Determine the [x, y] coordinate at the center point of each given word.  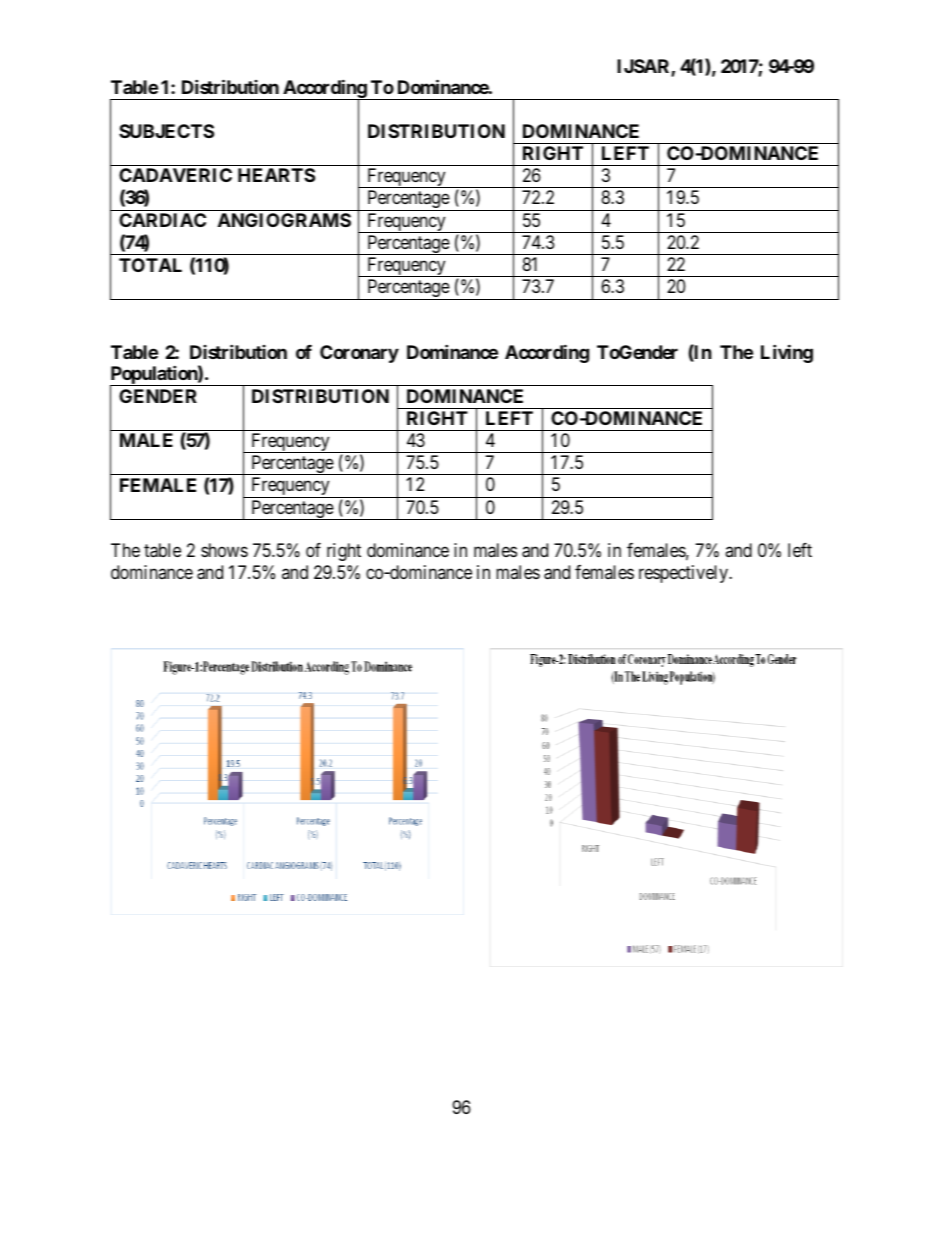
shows [224, 550]
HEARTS [276, 175]
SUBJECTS [166, 131]
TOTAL [150, 265]
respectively [685, 574]
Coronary [359, 354]
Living [787, 353]
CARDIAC [162, 220]
